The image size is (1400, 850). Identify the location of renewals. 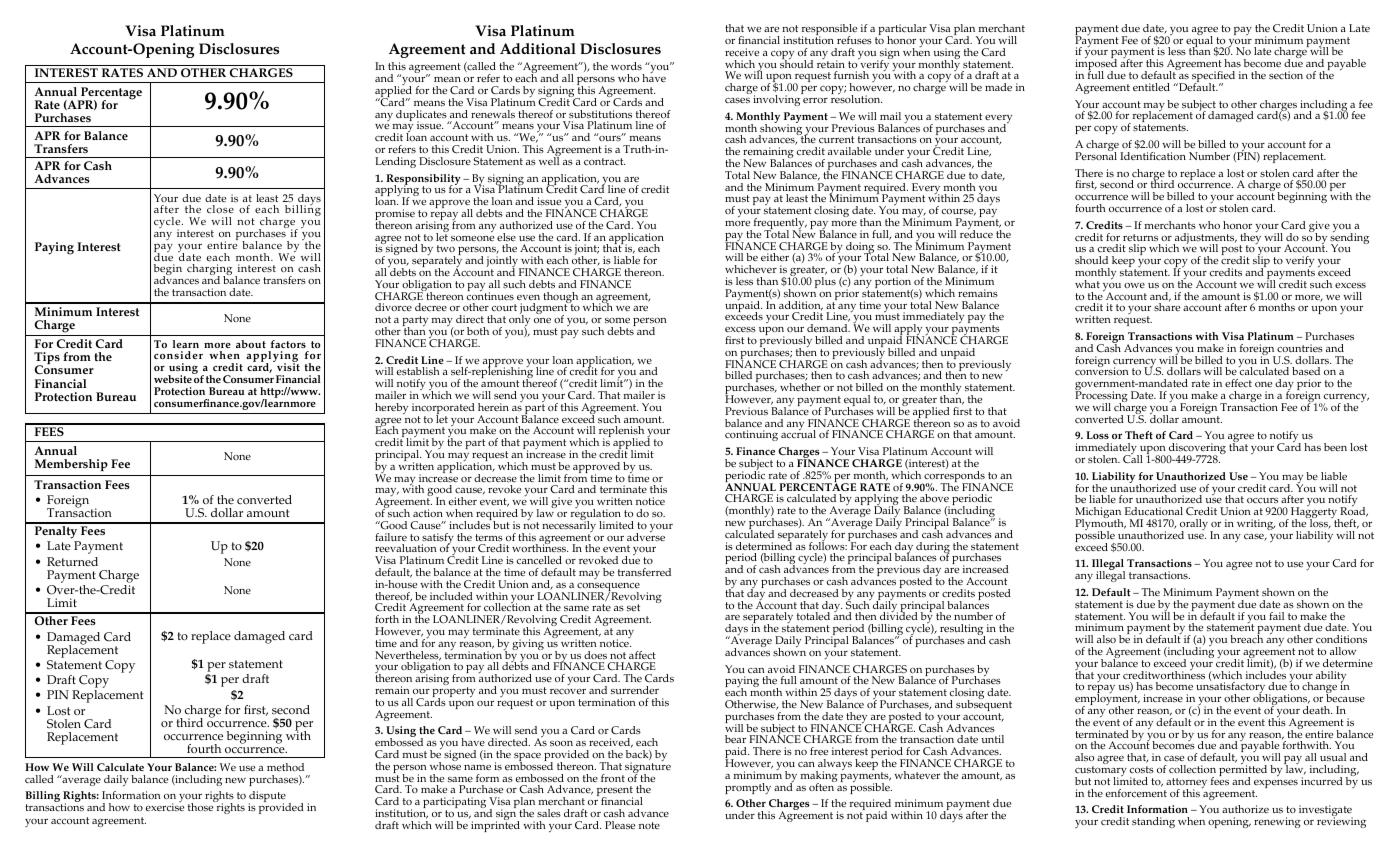
(493, 114).
